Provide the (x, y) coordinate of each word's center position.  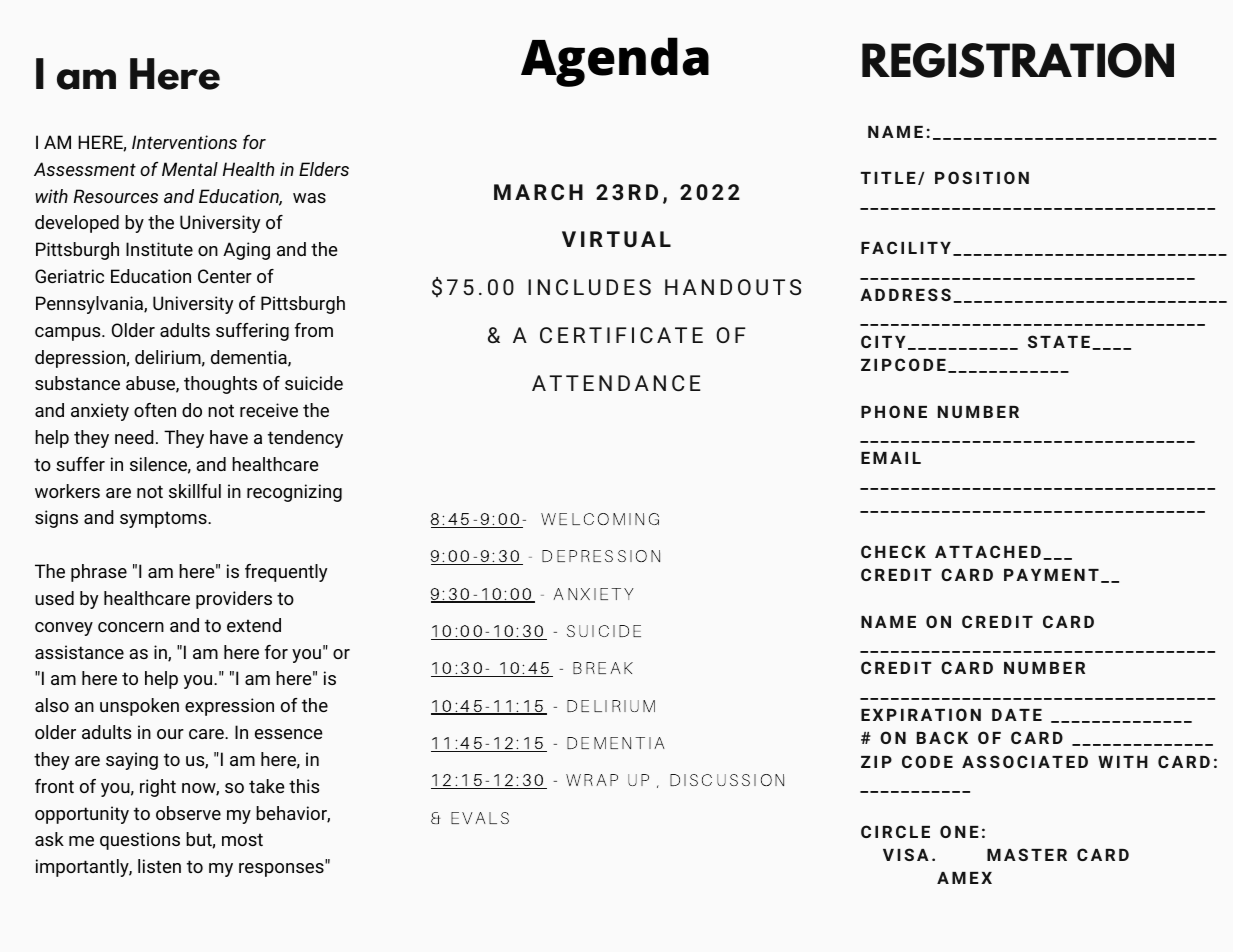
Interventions (184, 142)
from (314, 330)
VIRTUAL (616, 239)
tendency (305, 439)
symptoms (164, 519)
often (155, 410)
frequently (286, 573)
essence (289, 734)
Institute (159, 249)
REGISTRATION (1018, 60)
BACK (942, 737)
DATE (1017, 715)
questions (140, 841)
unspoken (139, 707)
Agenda (615, 62)
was (309, 198)
